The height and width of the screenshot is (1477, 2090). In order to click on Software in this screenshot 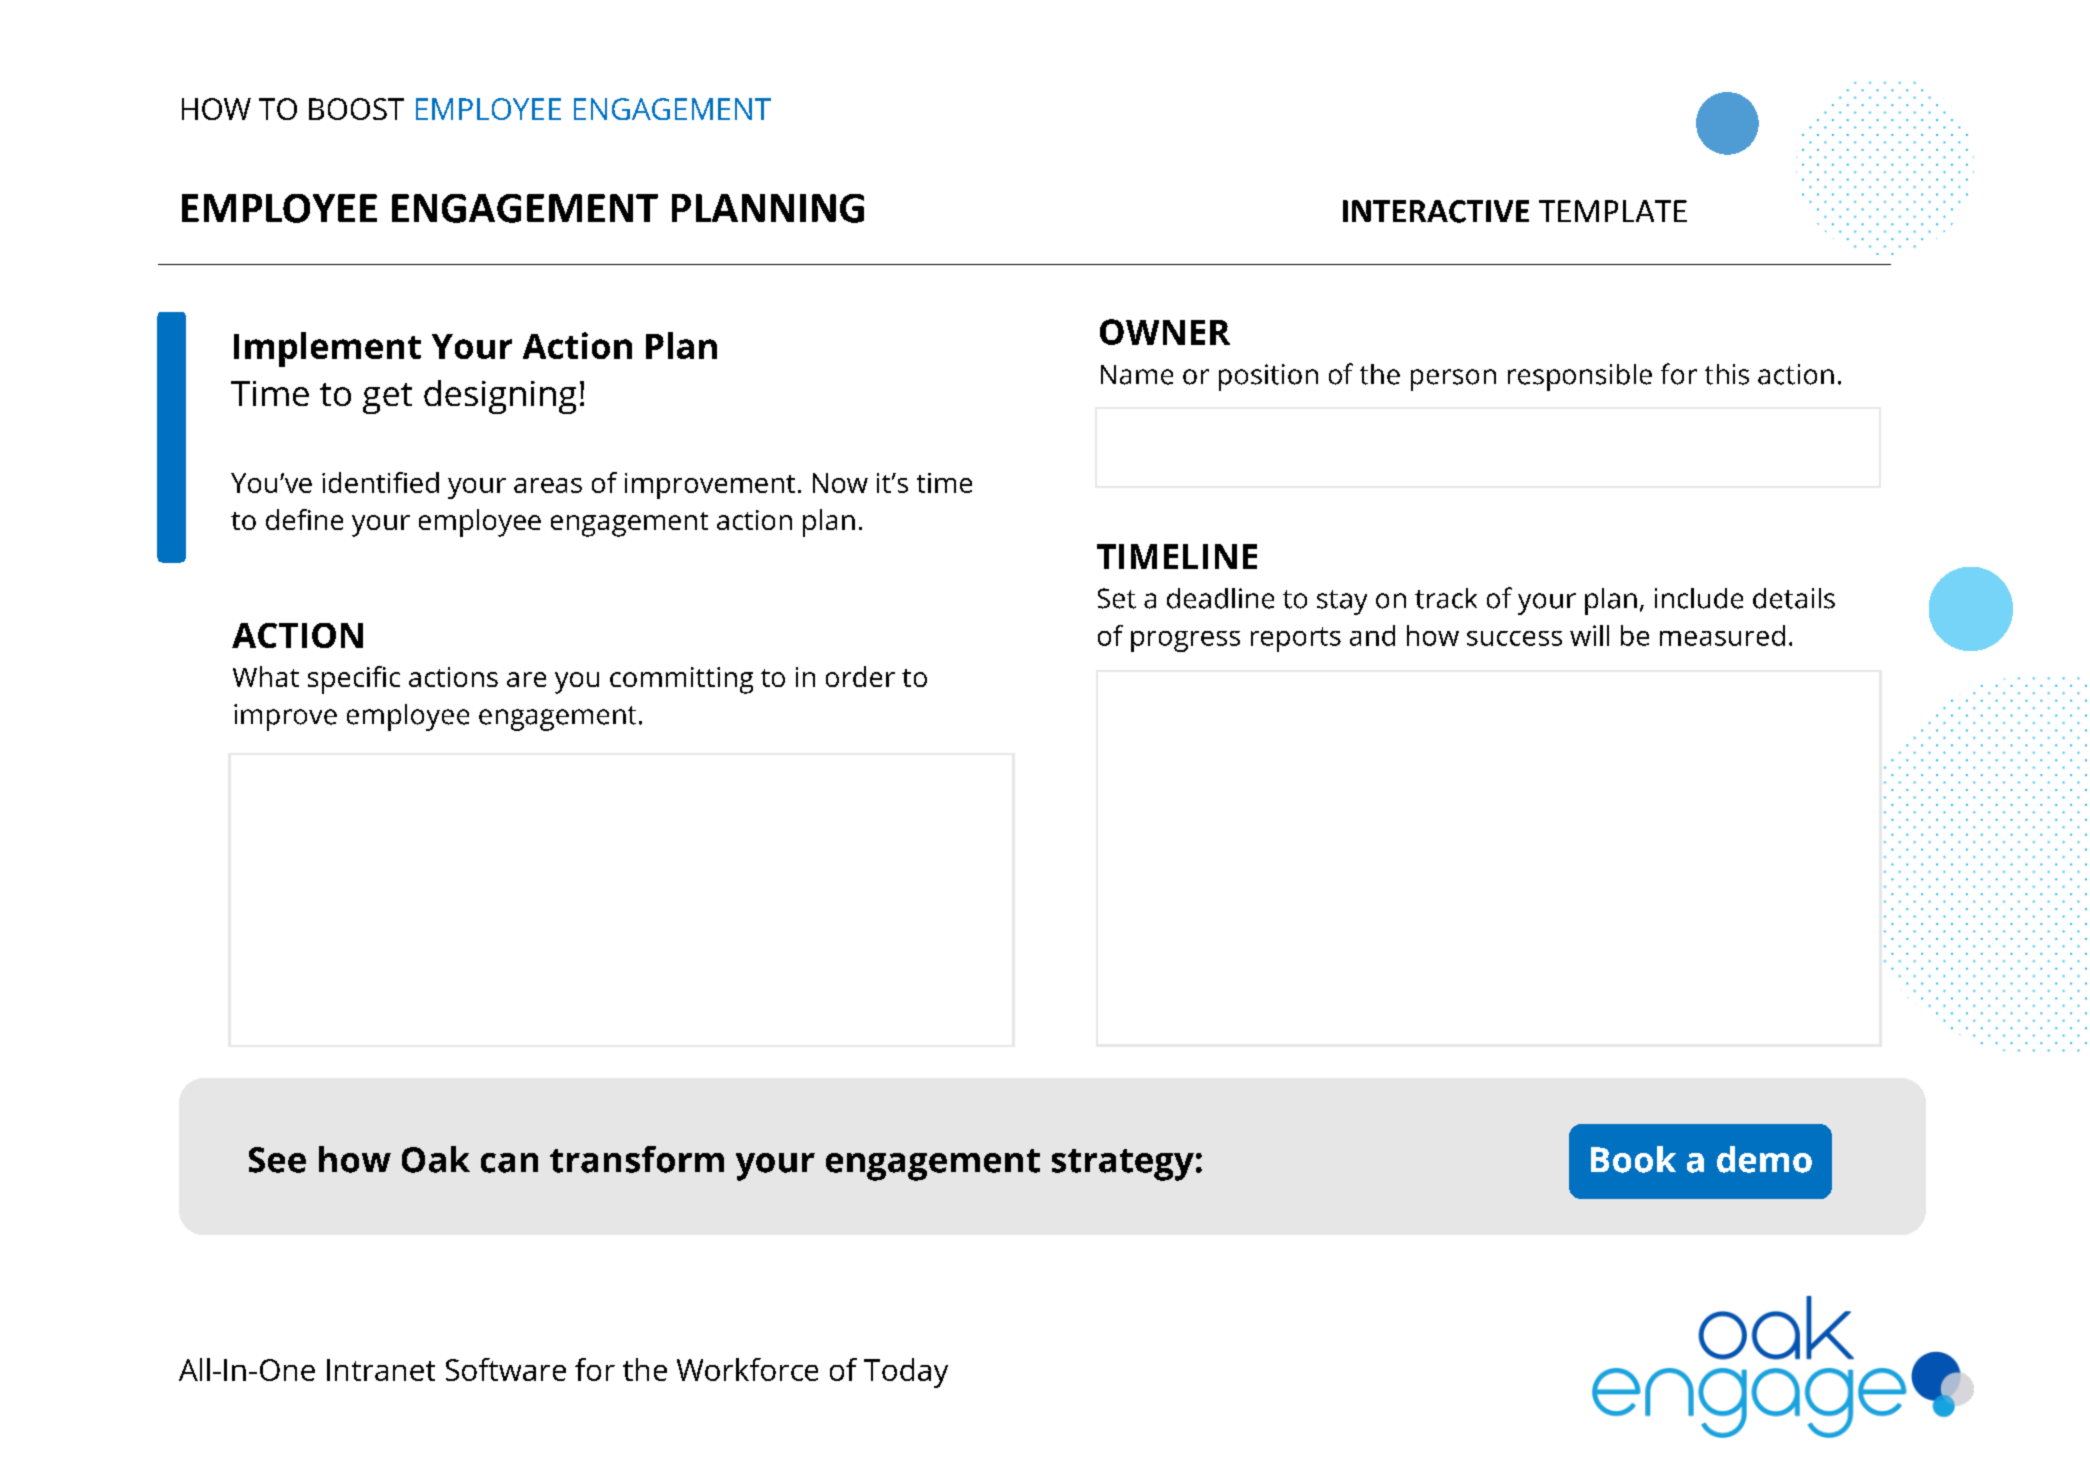, I will do `click(506, 1369)`.
